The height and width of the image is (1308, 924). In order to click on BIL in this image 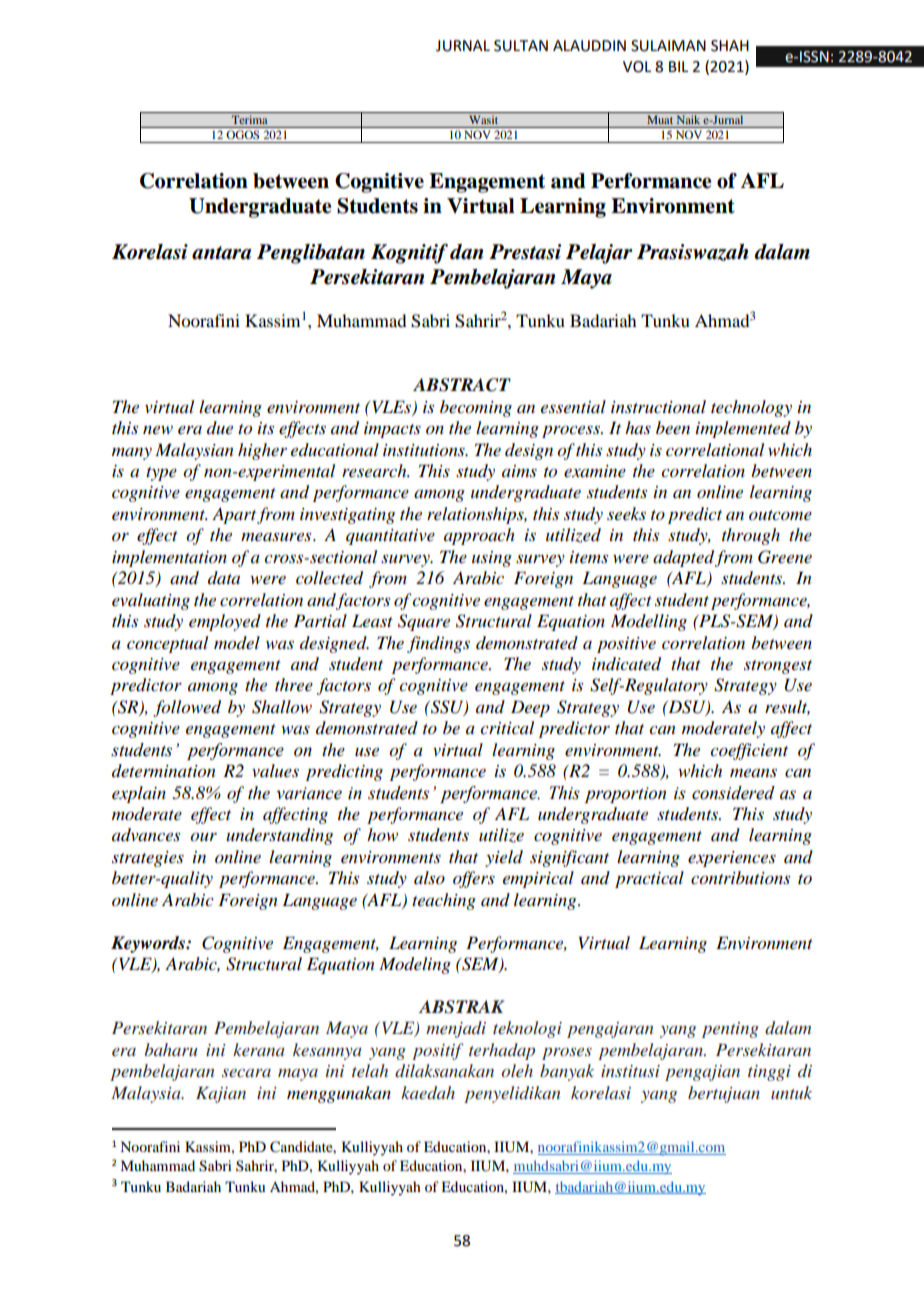, I will do `click(678, 66)`.
